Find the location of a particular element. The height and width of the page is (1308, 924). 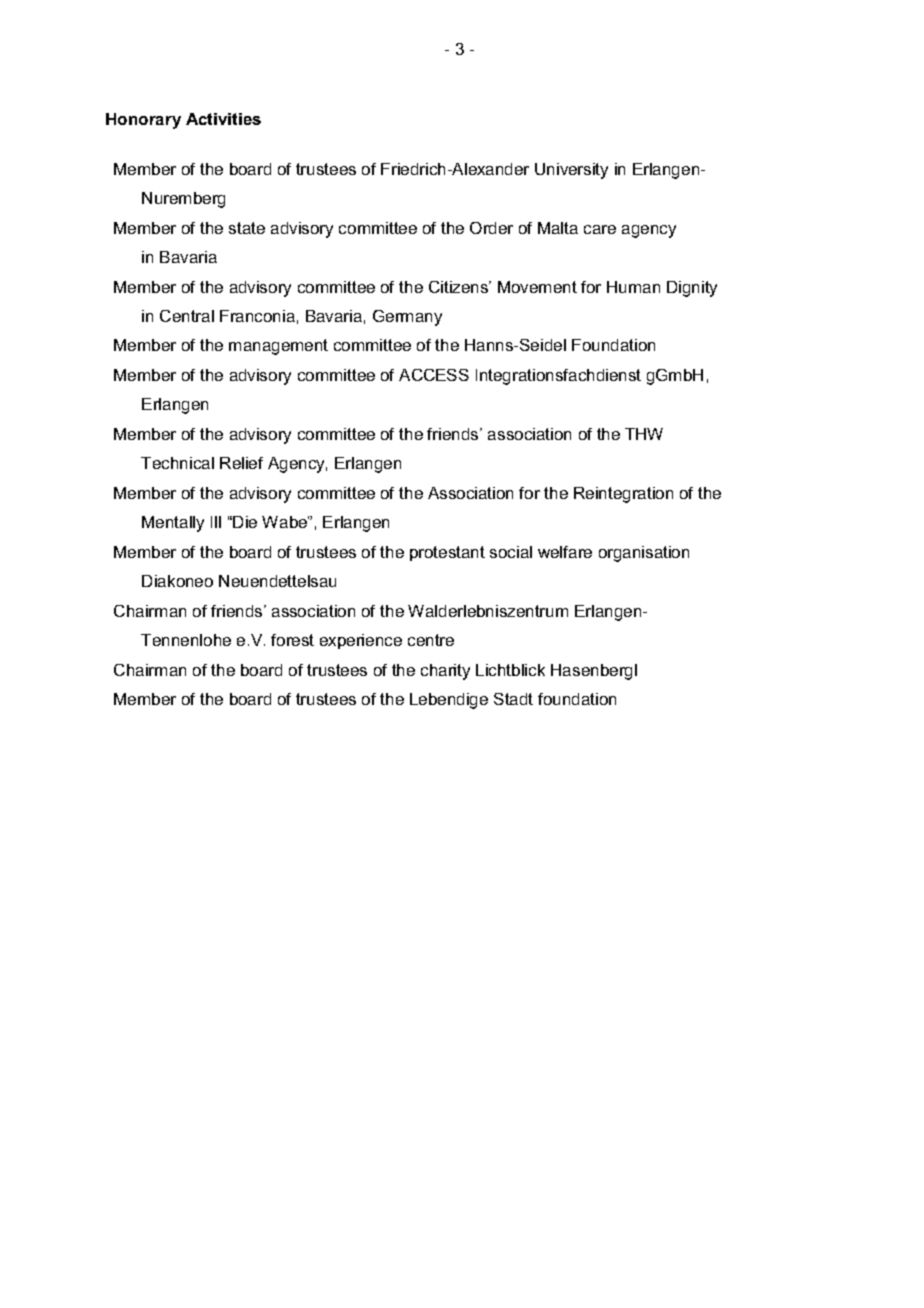

management is located at coordinates (278, 347).
